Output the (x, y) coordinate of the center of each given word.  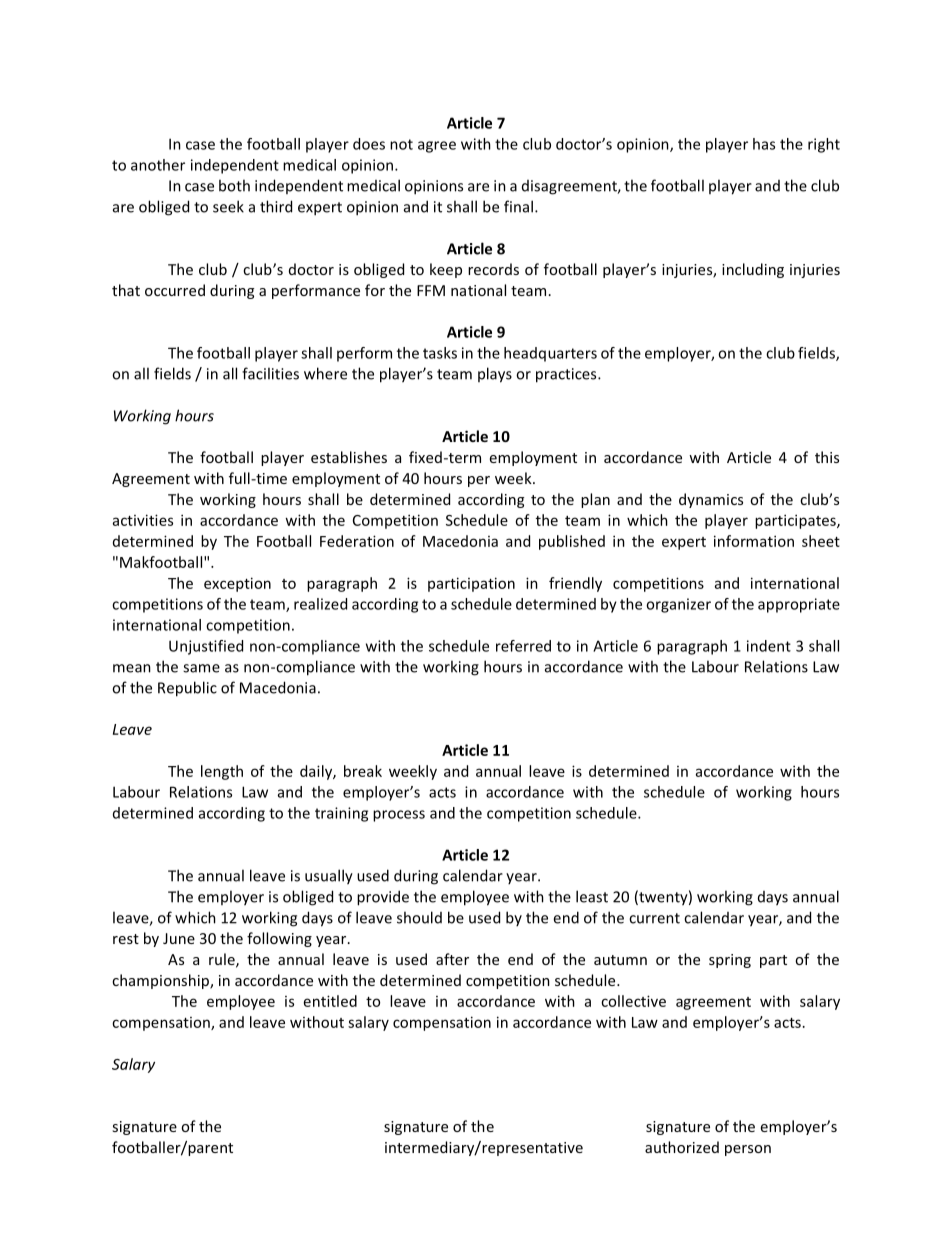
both (234, 185)
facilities (270, 373)
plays (495, 375)
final (518, 206)
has (764, 144)
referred (523, 646)
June (179, 938)
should (419, 917)
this (827, 457)
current (654, 918)
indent (769, 646)
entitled (330, 1001)
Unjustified (206, 647)
